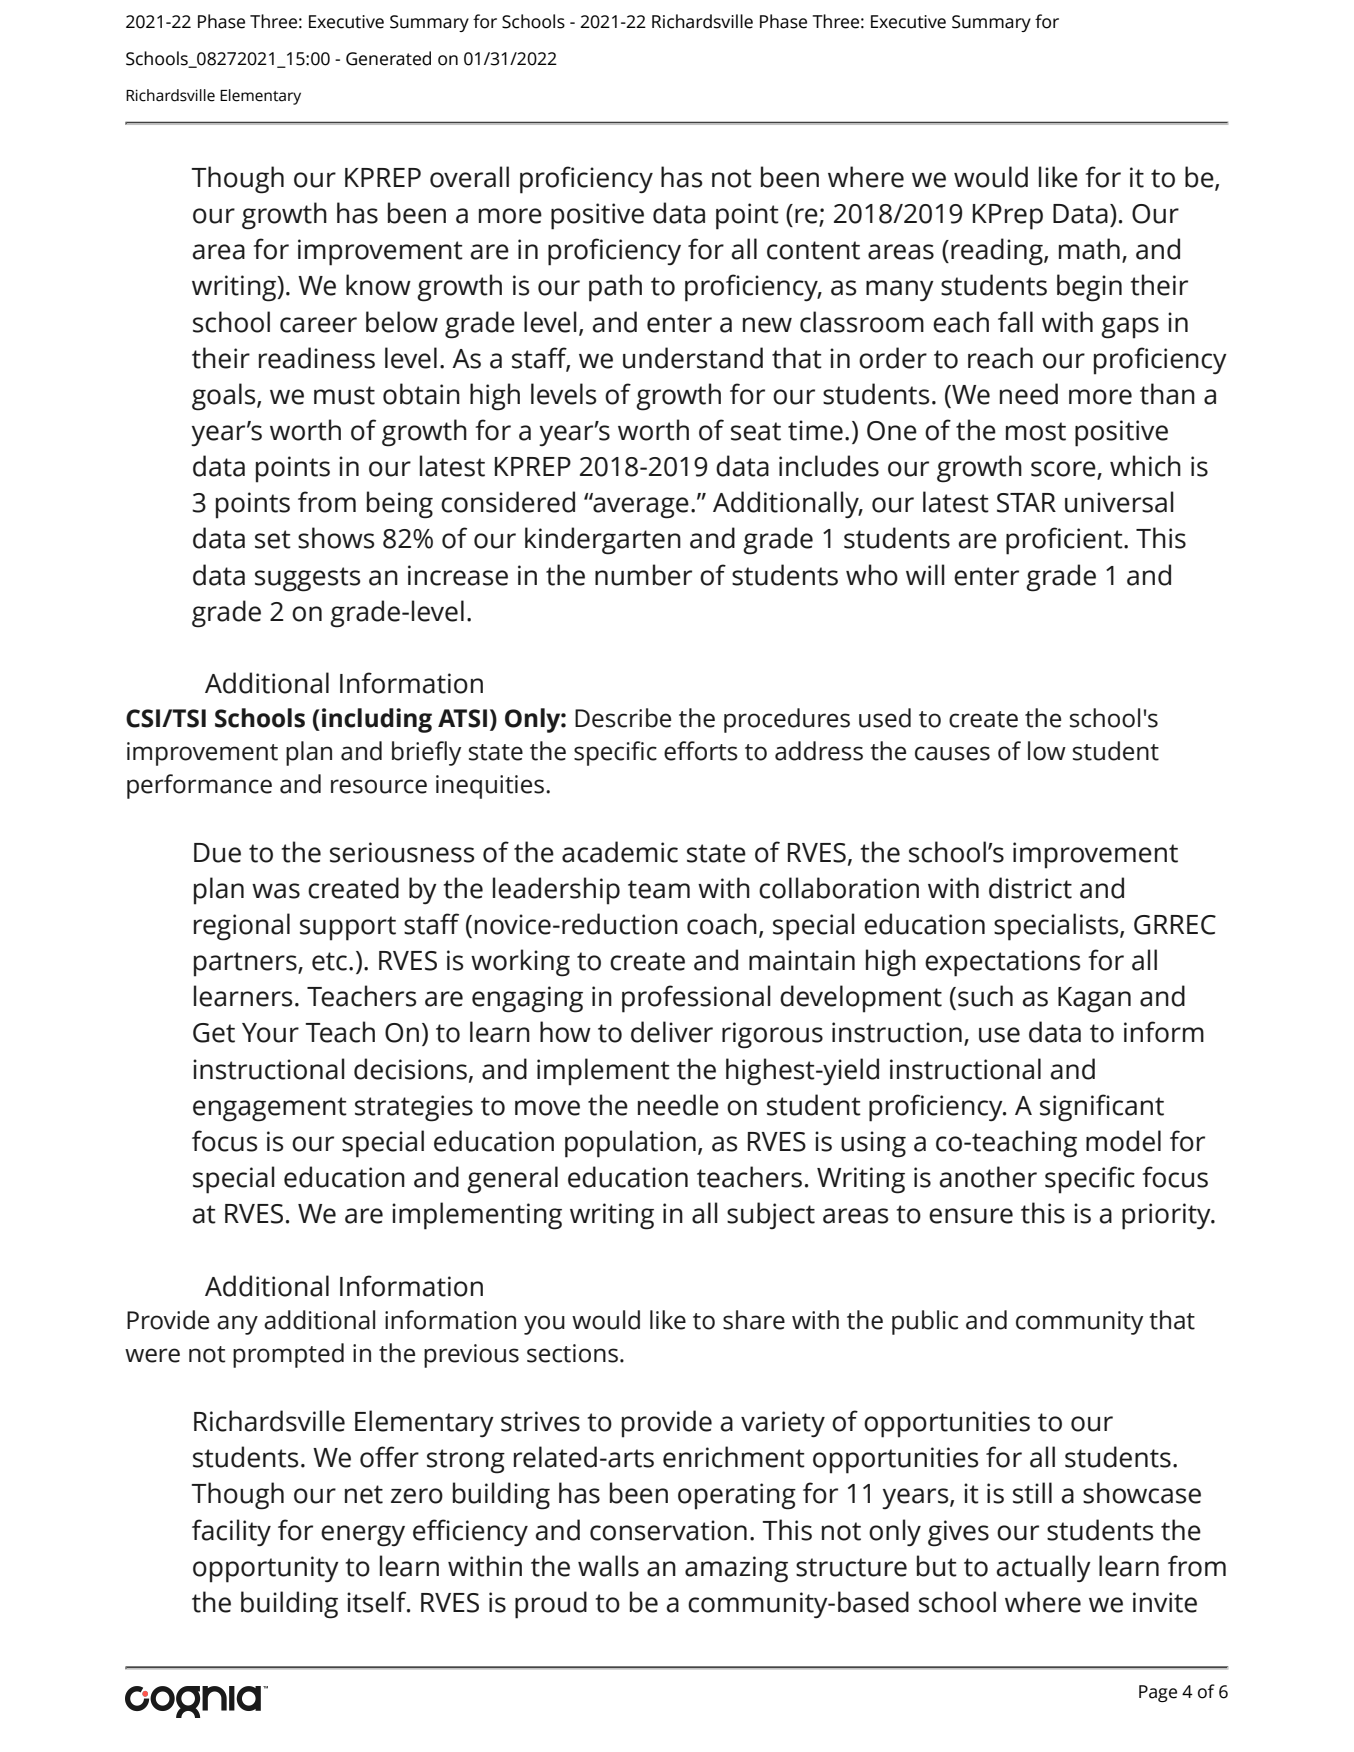 Image resolution: width=1354 pixels, height=1752 pixels. I want to click on prompted, so click(288, 1355).
